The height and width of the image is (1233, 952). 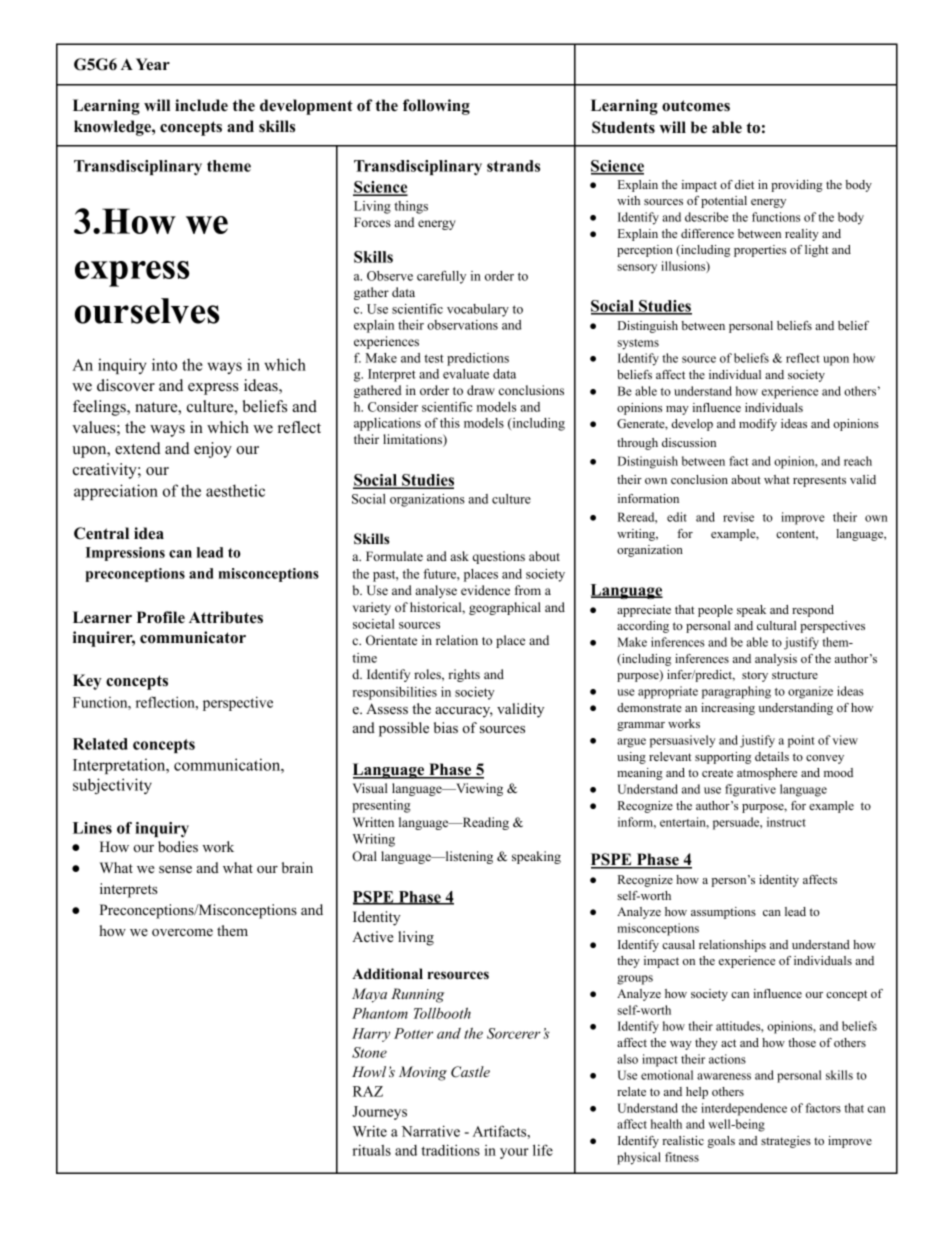 What do you see at coordinates (201, 105) in the image?
I see `include` at bounding box center [201, 105].
